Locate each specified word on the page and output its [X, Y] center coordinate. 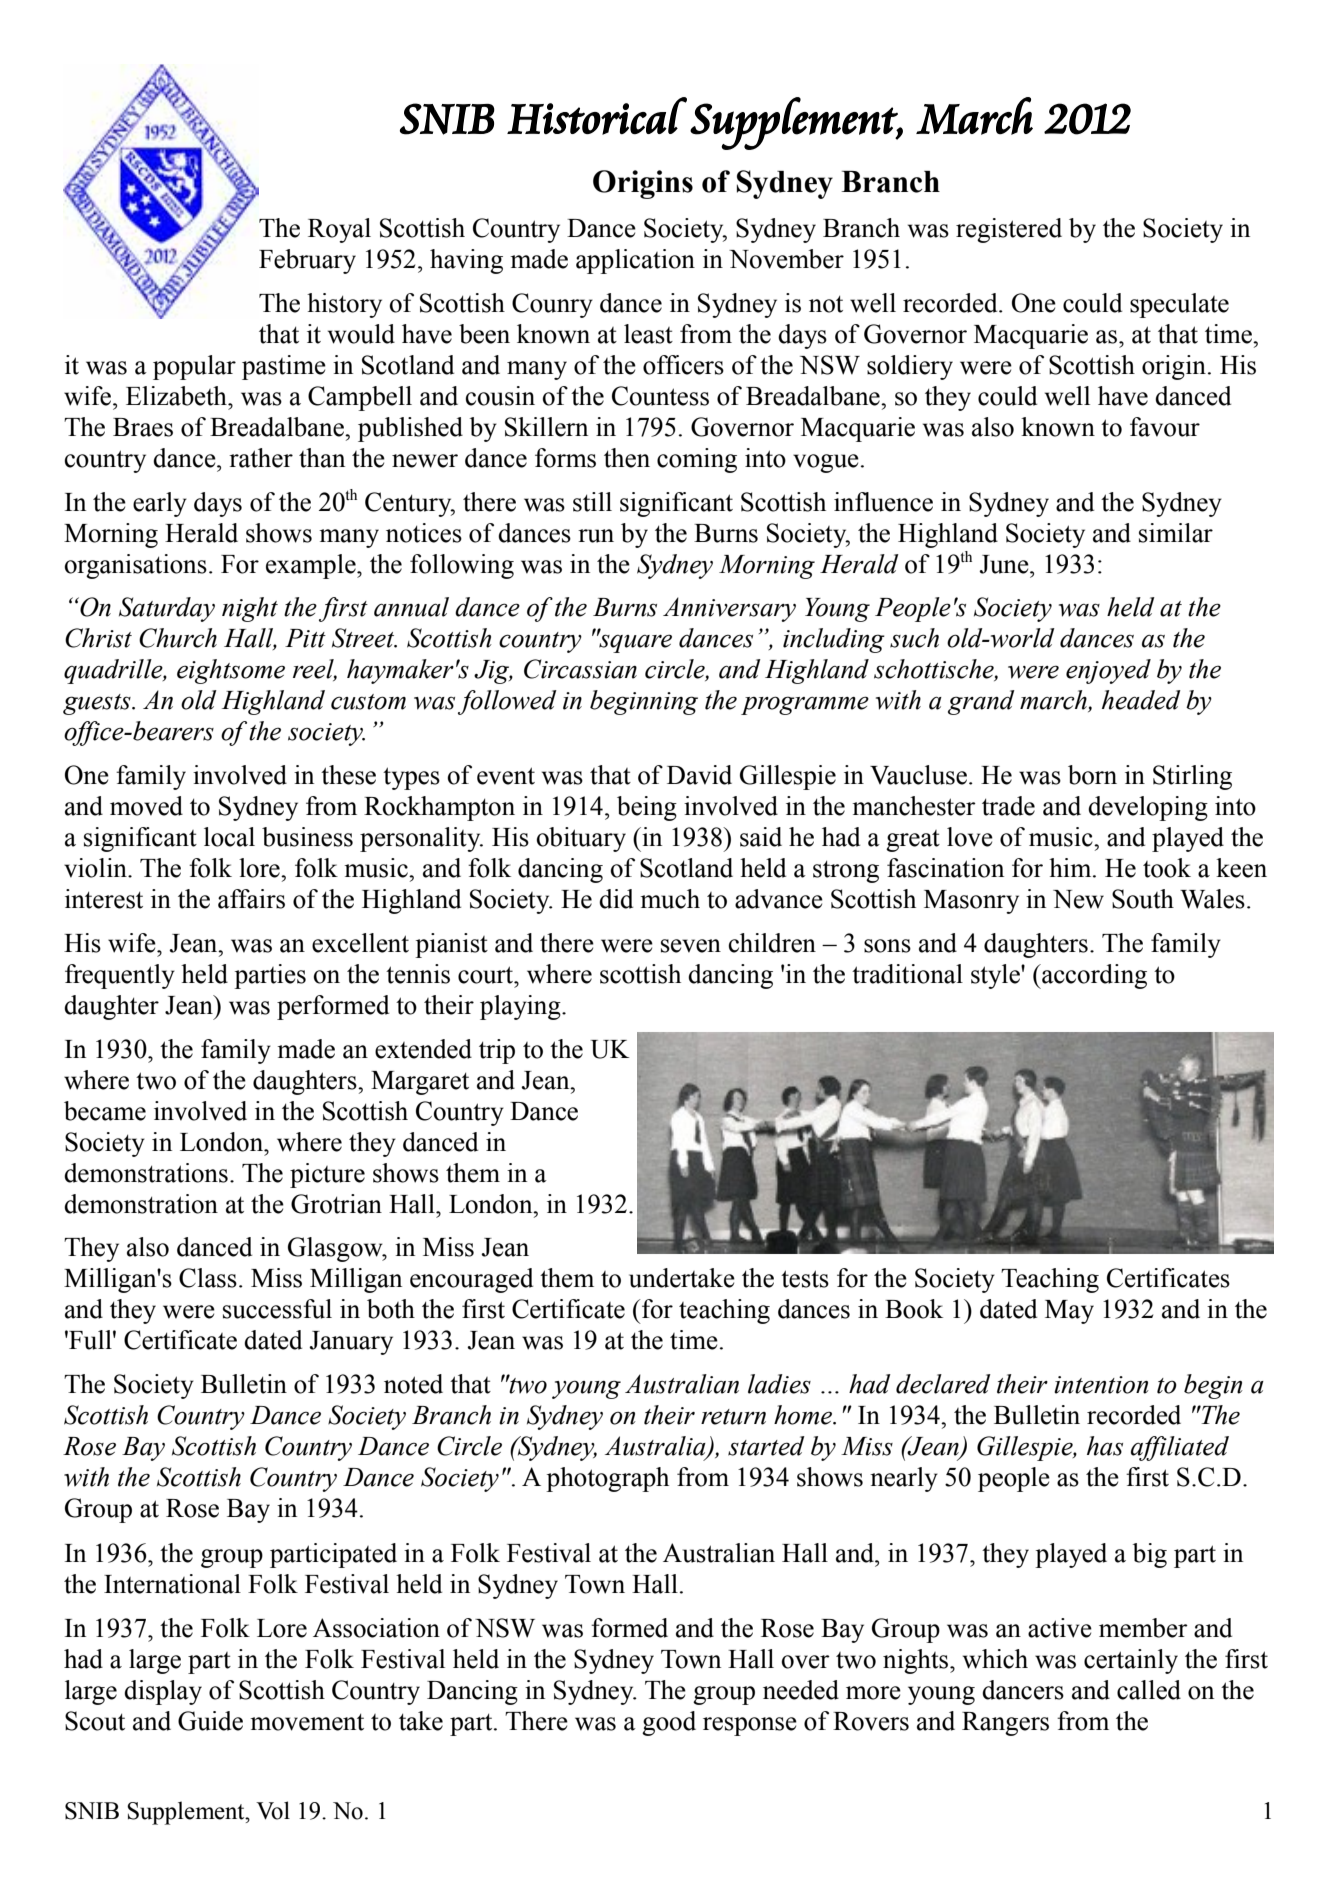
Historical [597, 116]
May [1069, 1312]
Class [208, 1278]
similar [1176, 533]
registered [1009, 230]
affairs [251, 899]
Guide [210, 1721]
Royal [339, 230]
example [312, 566]
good [669, 1723]
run [596, 536]
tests [805, 1279]
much [670, 899]
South [1143, 899]
